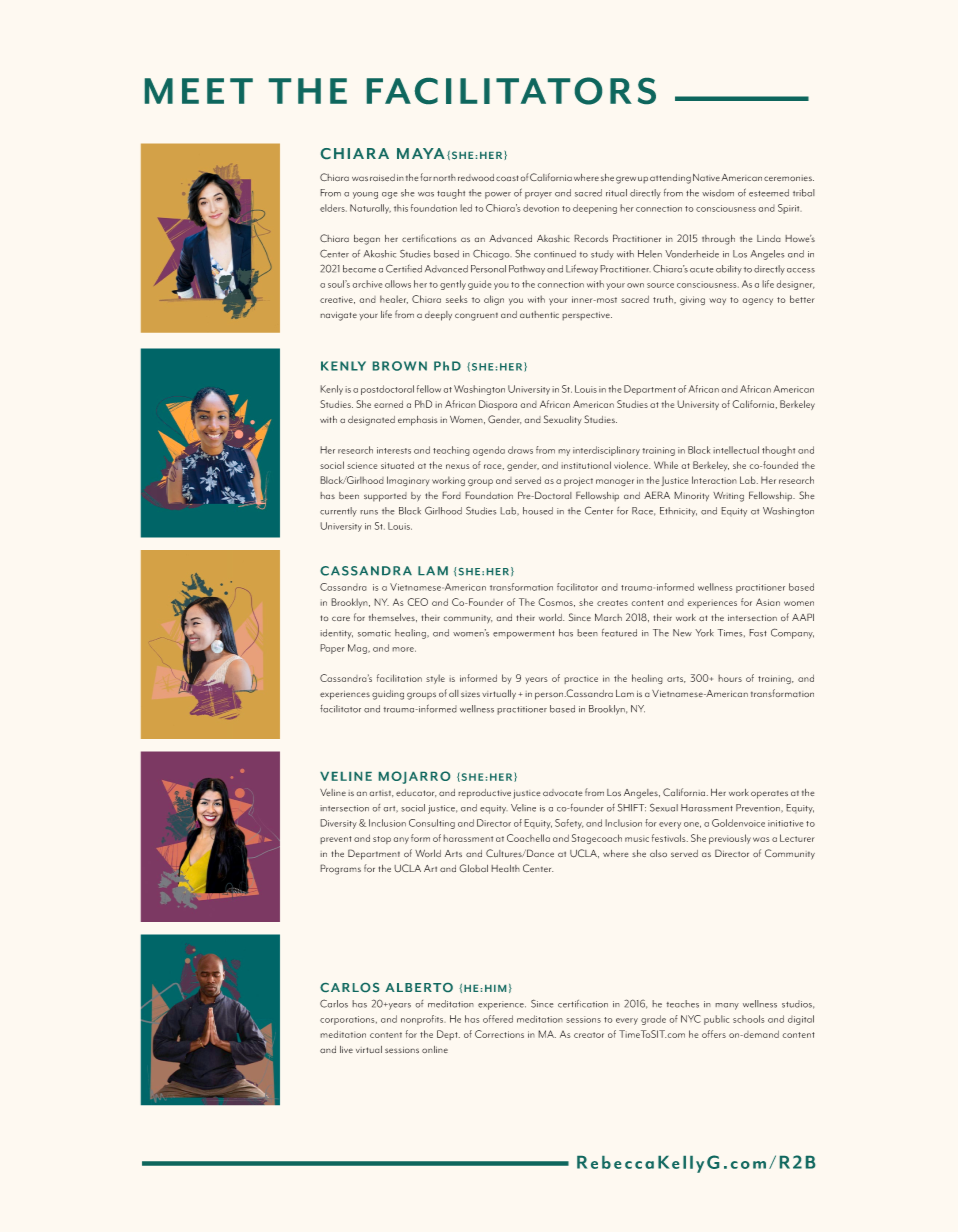 The image size is (958, 1232). Describe the element at coordinates (757, 301) in the page. I see `agency` at that location.
